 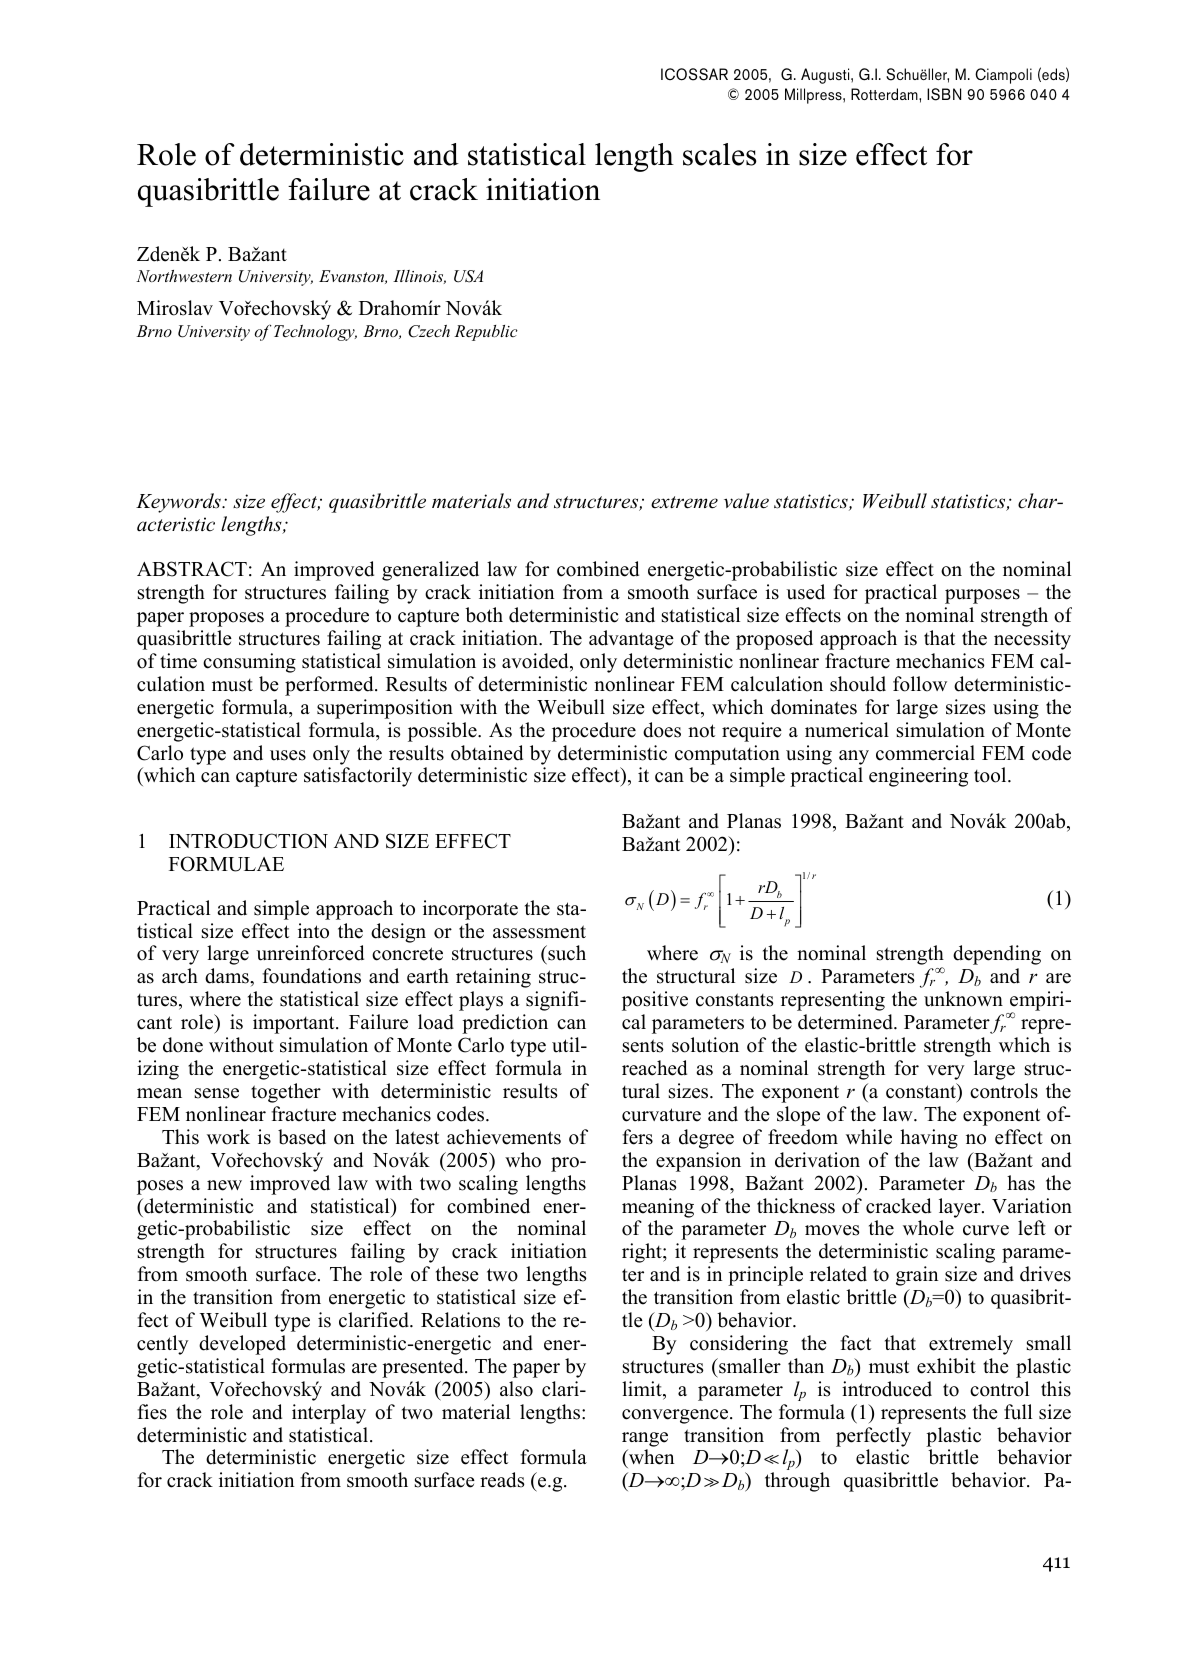 What do you see at coordinates (662, 730) in the screenshot?
I see `does` at bounding box center [662, 730].
